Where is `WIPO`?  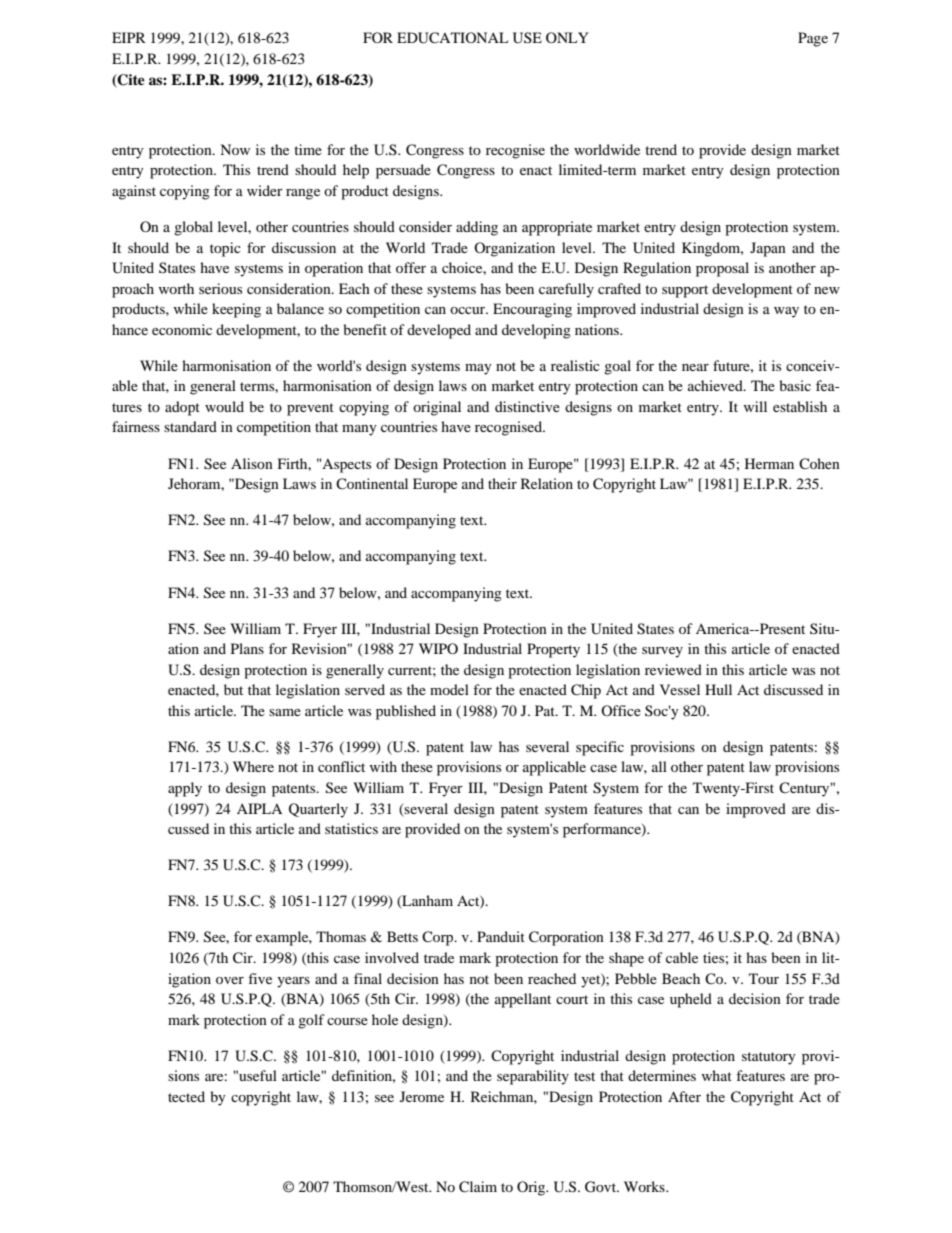 WIPO is located at coordinates (438, 648).
